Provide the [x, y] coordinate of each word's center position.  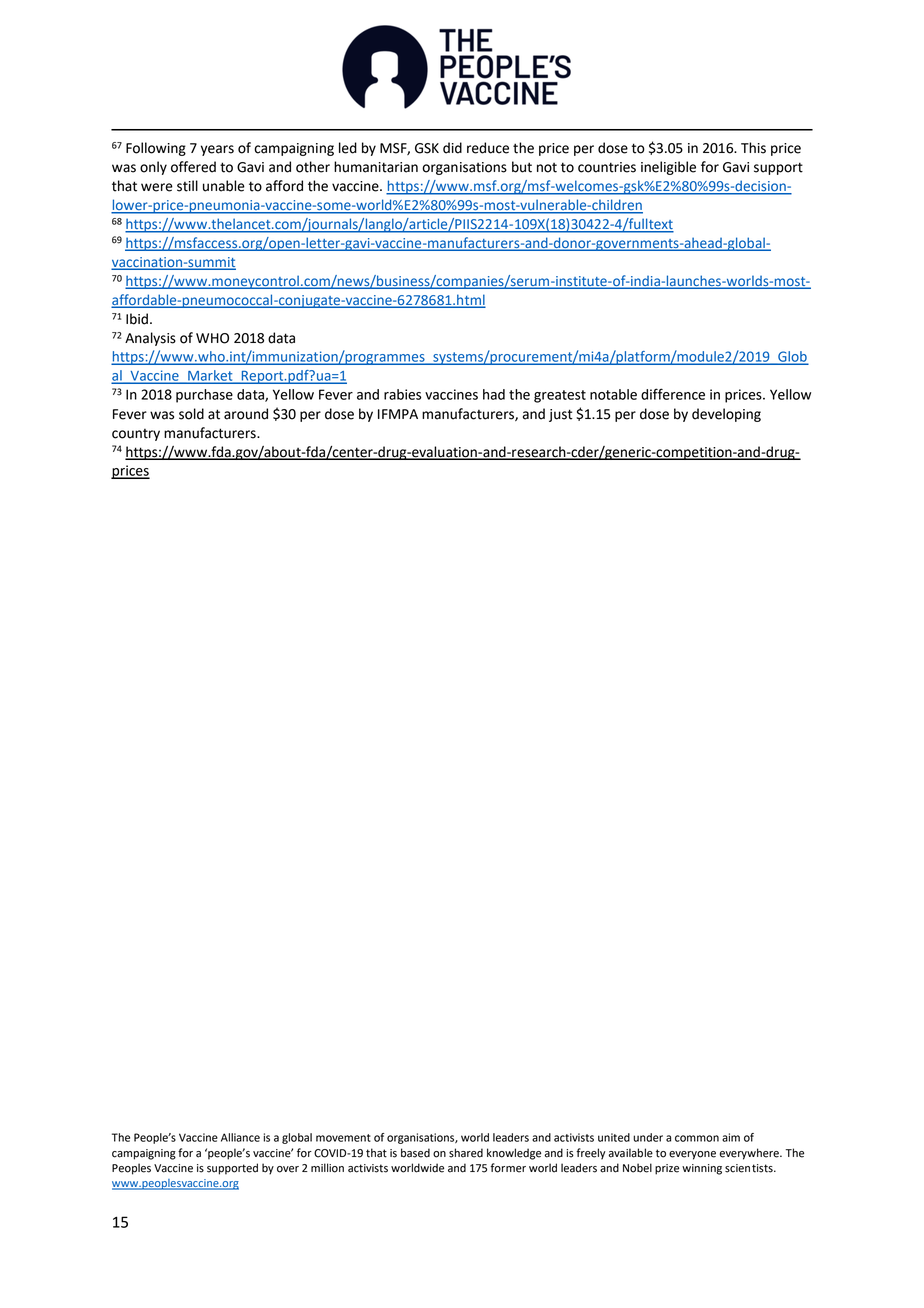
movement [343, 1138]
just [561, 415]
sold [191, 414]
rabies [402, 394]
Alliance [240, 1137]
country [136, 435]
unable [224, 186]
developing [726, 415]
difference [673, 394]
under [648, 1137]
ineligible [668, 168]
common [697, 1138]
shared [466, 1153]
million [327, 1168]
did [452, 148]
